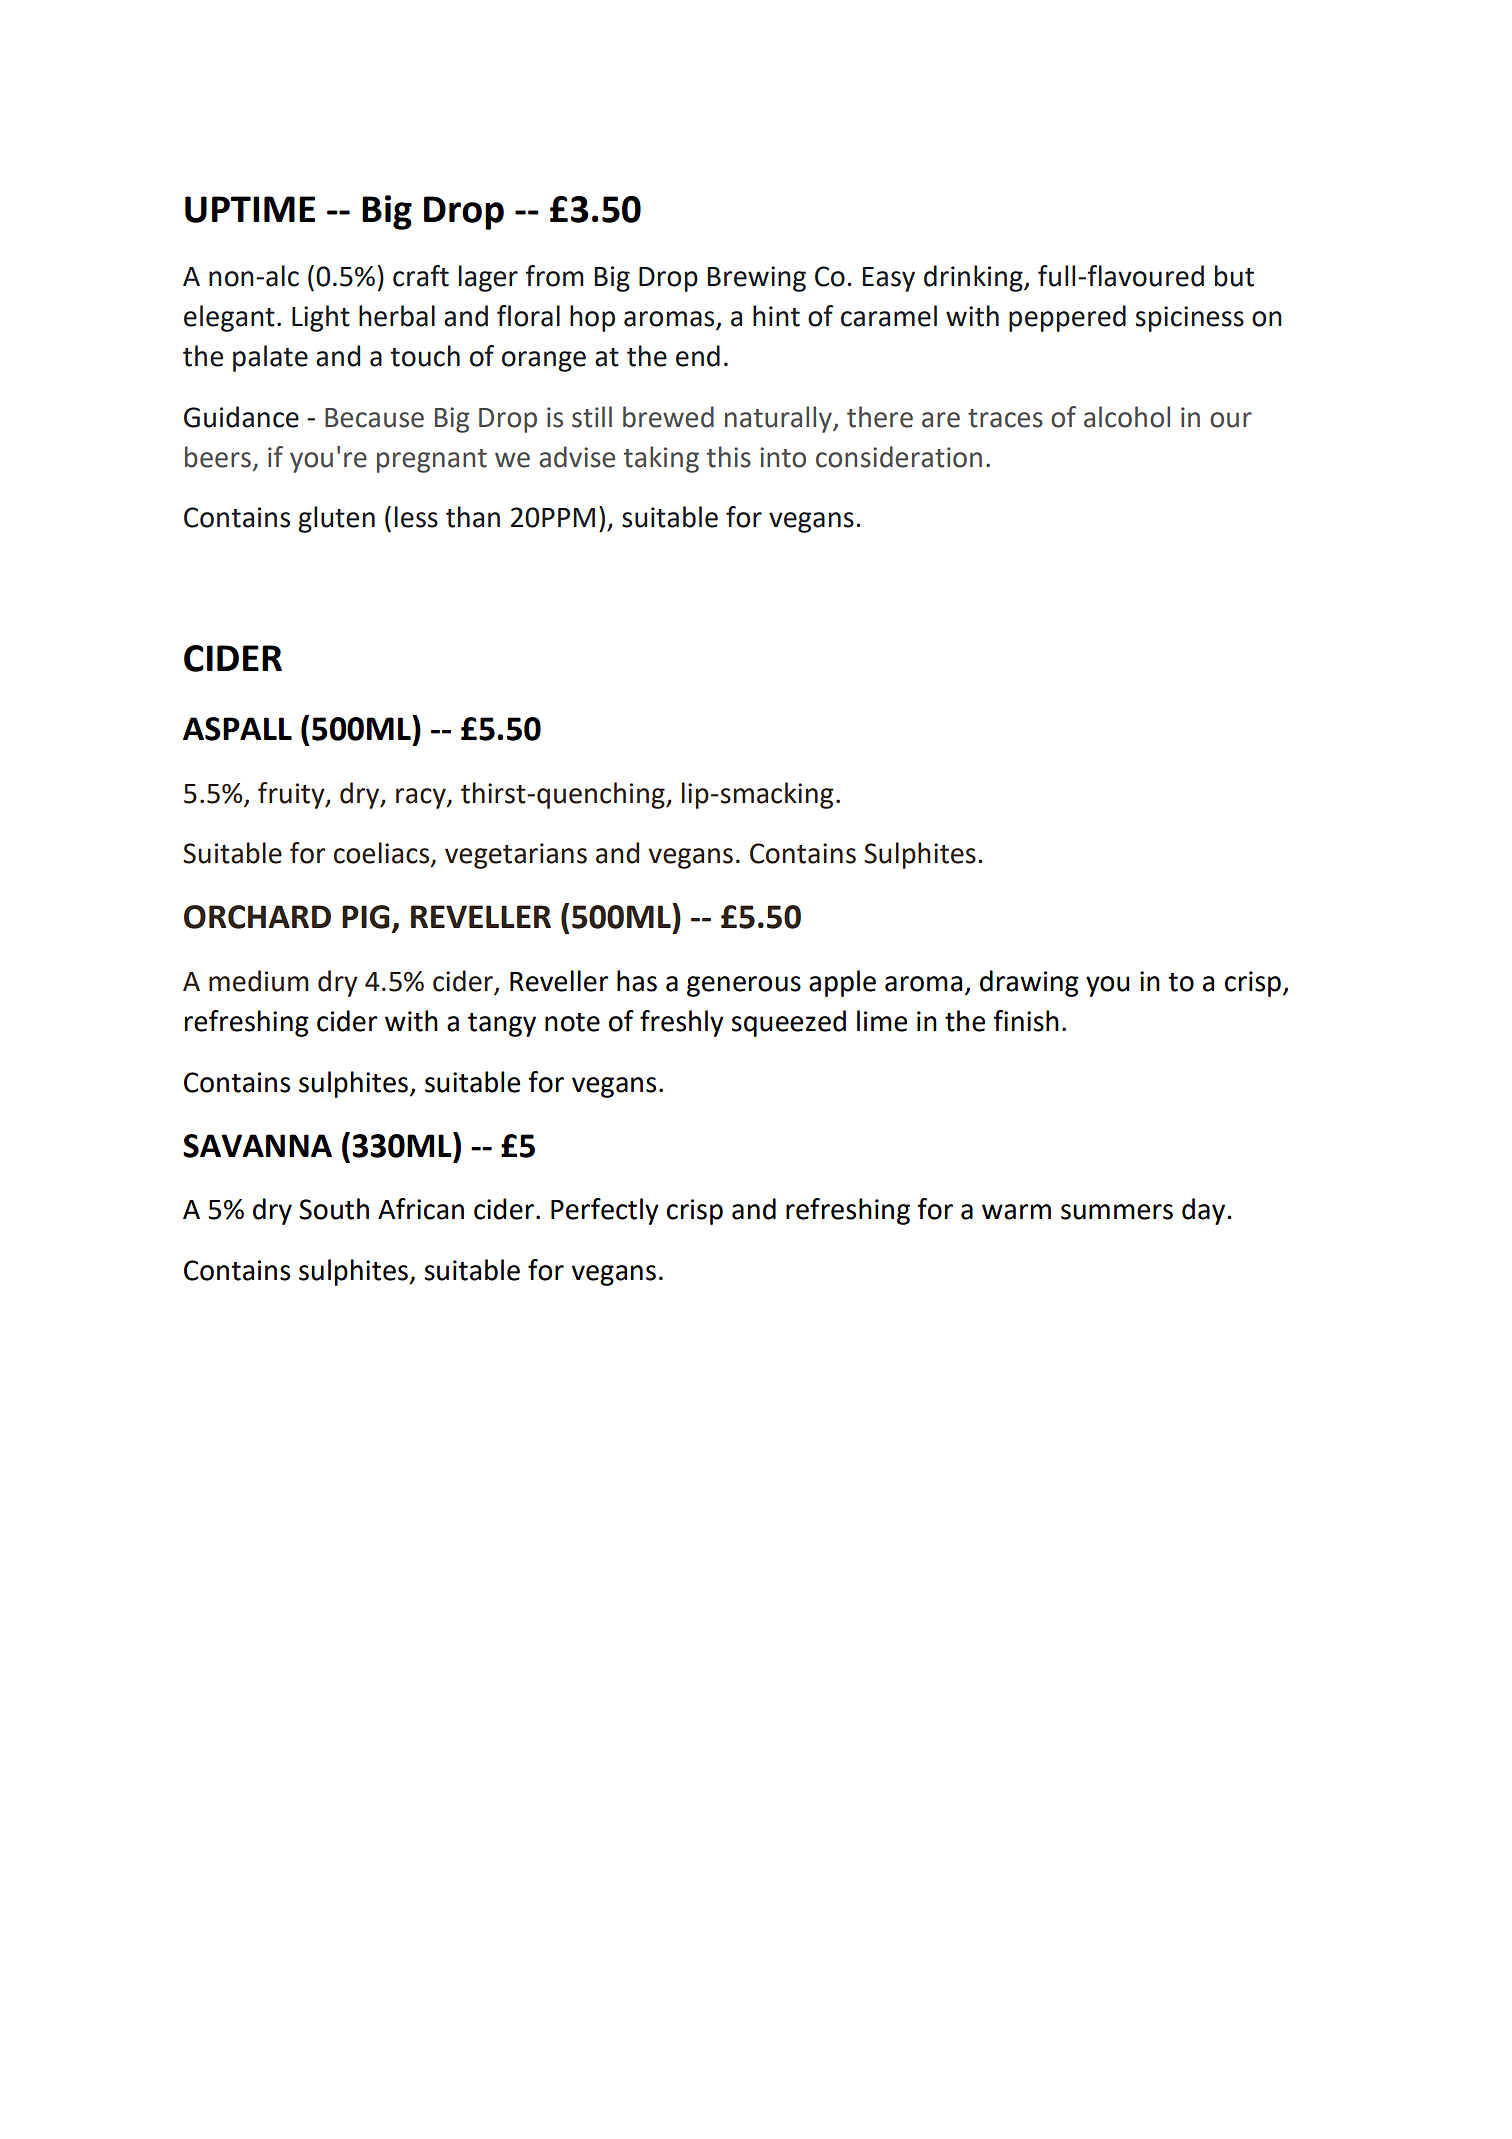 The height and width of the image is (2139, 1512). Describe the element at coordinates (729, 457) in the image. I see `this` at that location.
